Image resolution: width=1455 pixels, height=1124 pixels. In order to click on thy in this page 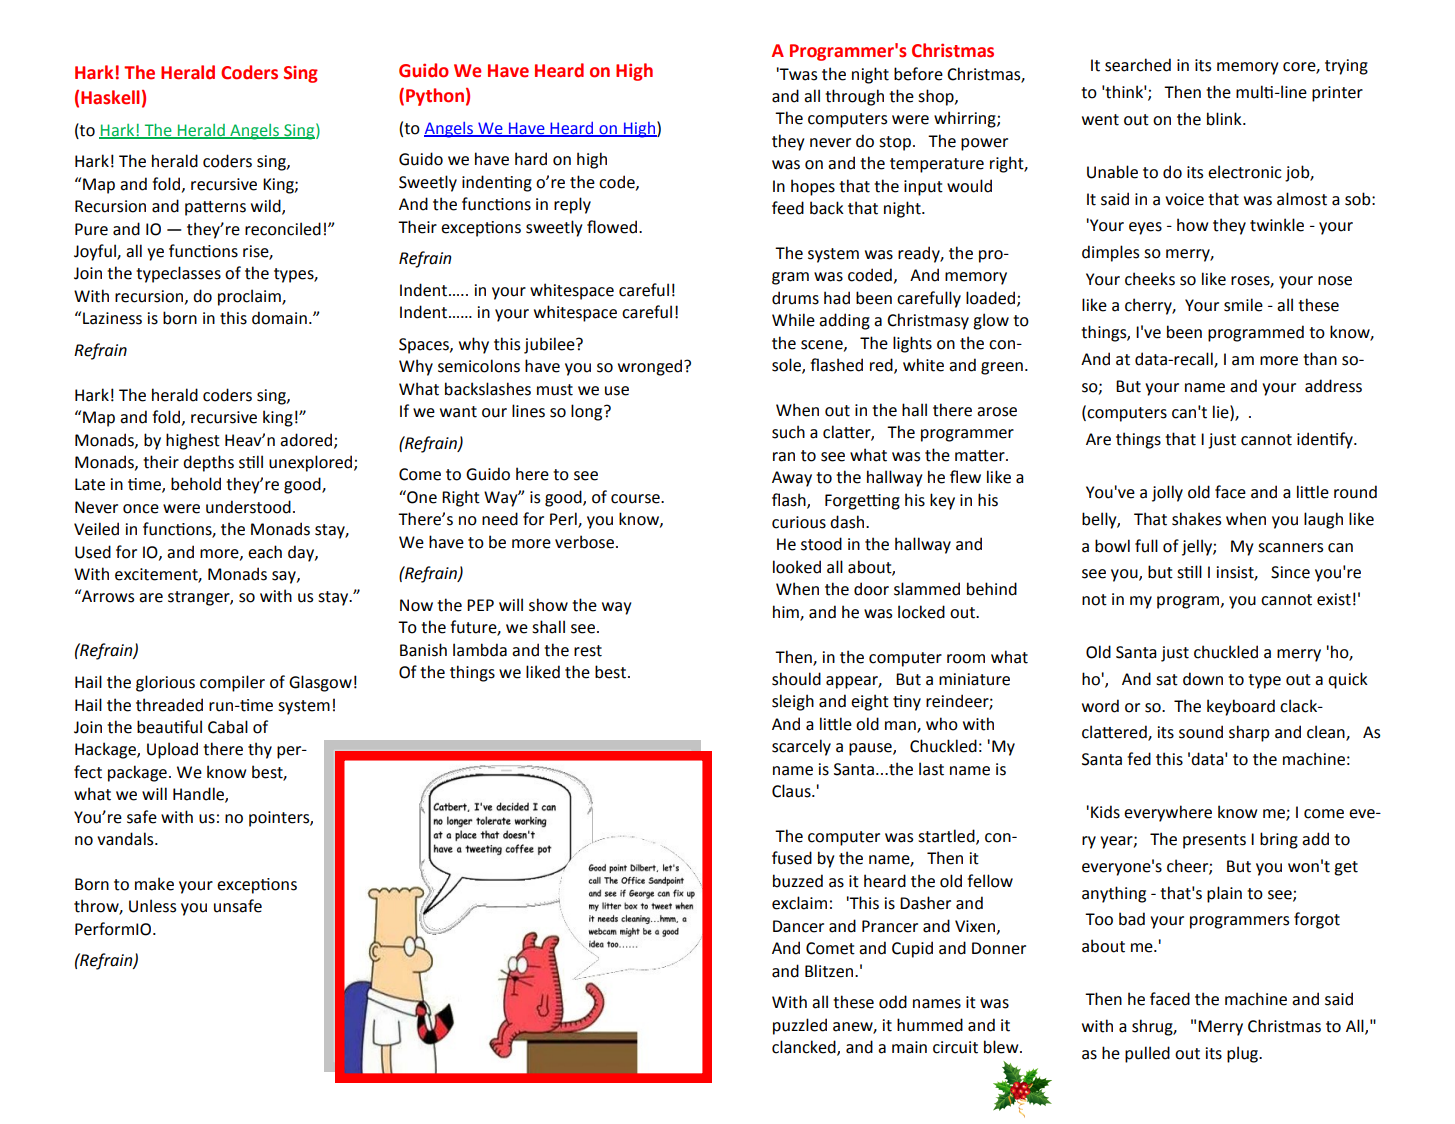, I will do `click(260, 750)`.
